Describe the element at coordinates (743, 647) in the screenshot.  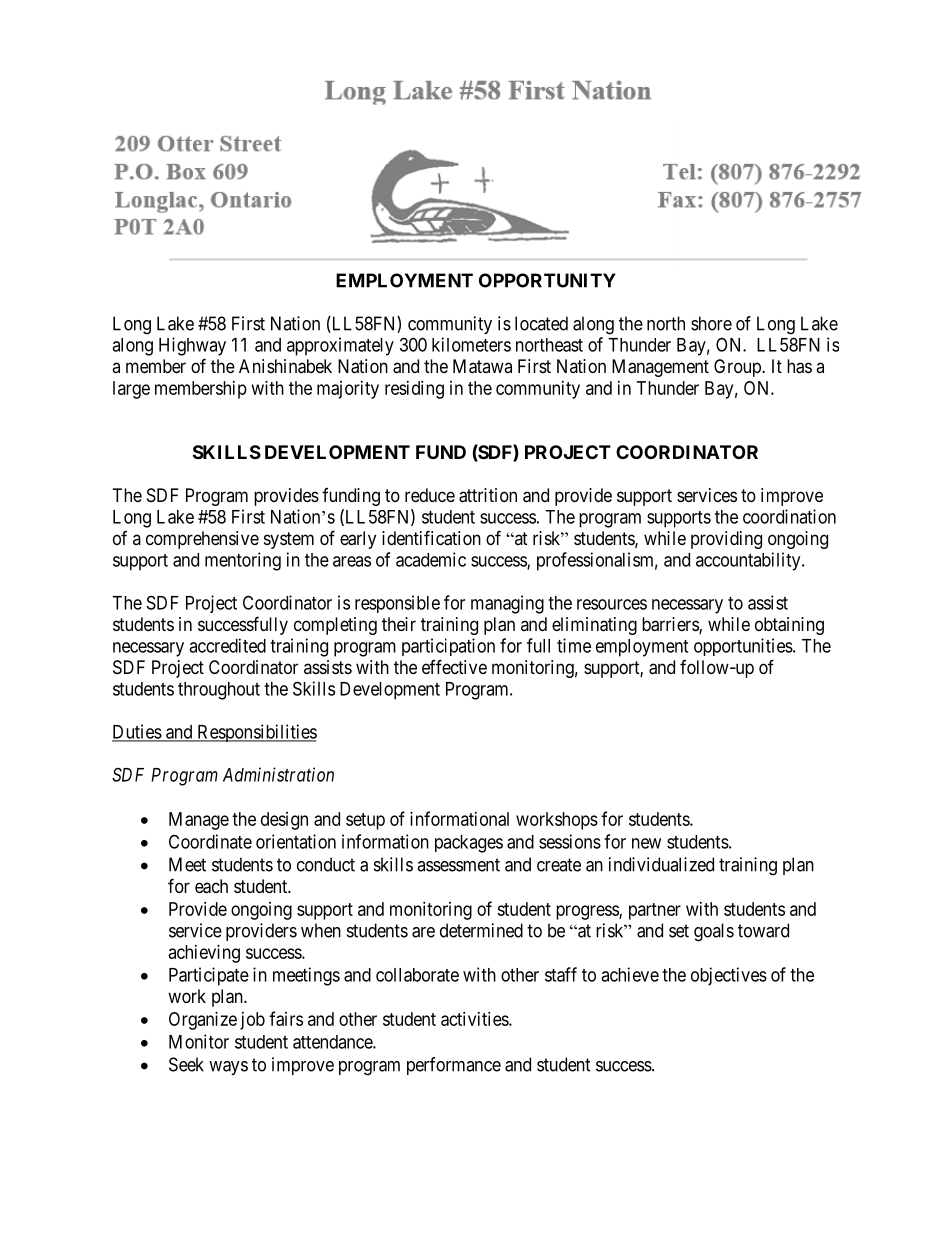
I see `opportunities` at that location.
